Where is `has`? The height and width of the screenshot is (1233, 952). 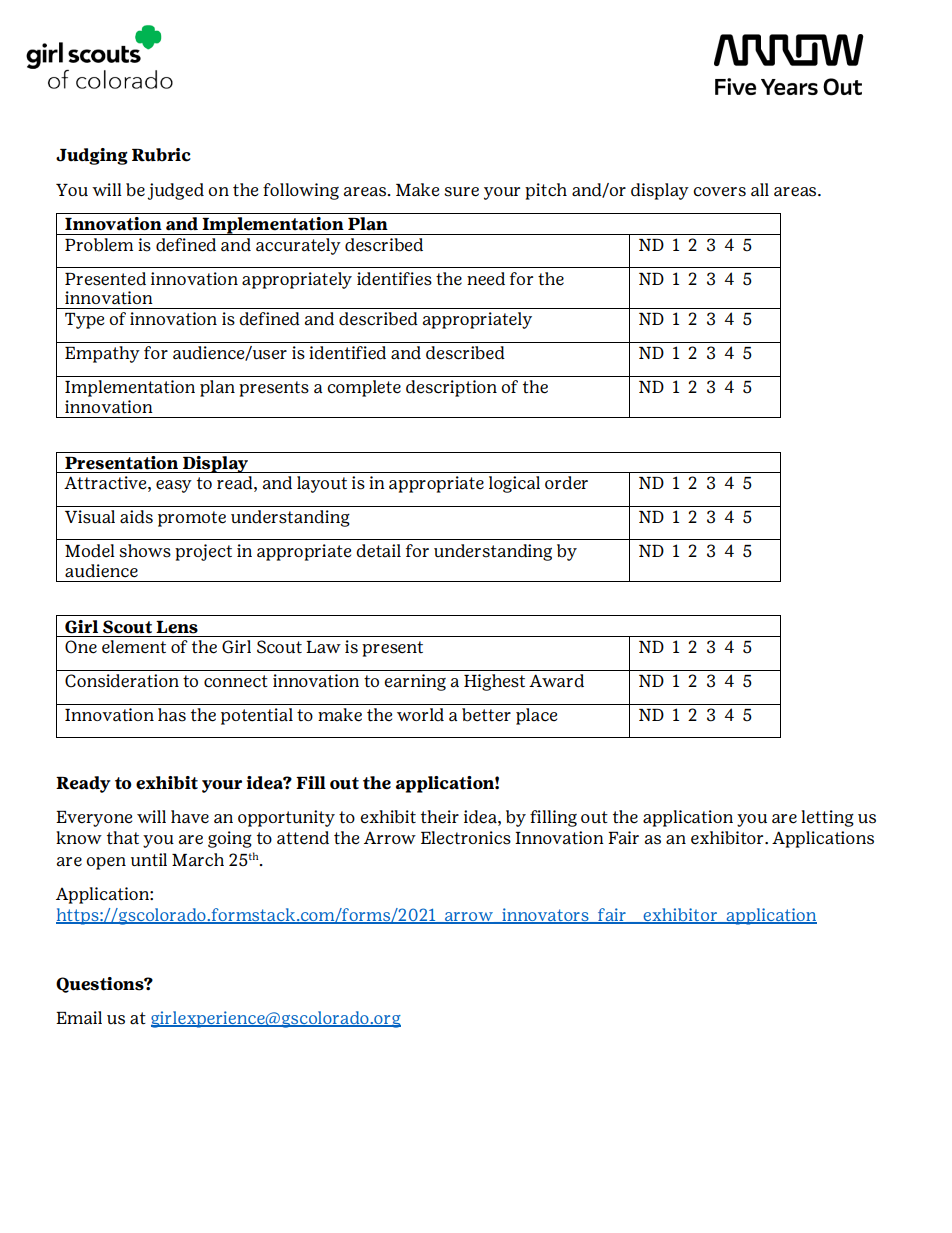 has is located at coordinates (172, 715).
